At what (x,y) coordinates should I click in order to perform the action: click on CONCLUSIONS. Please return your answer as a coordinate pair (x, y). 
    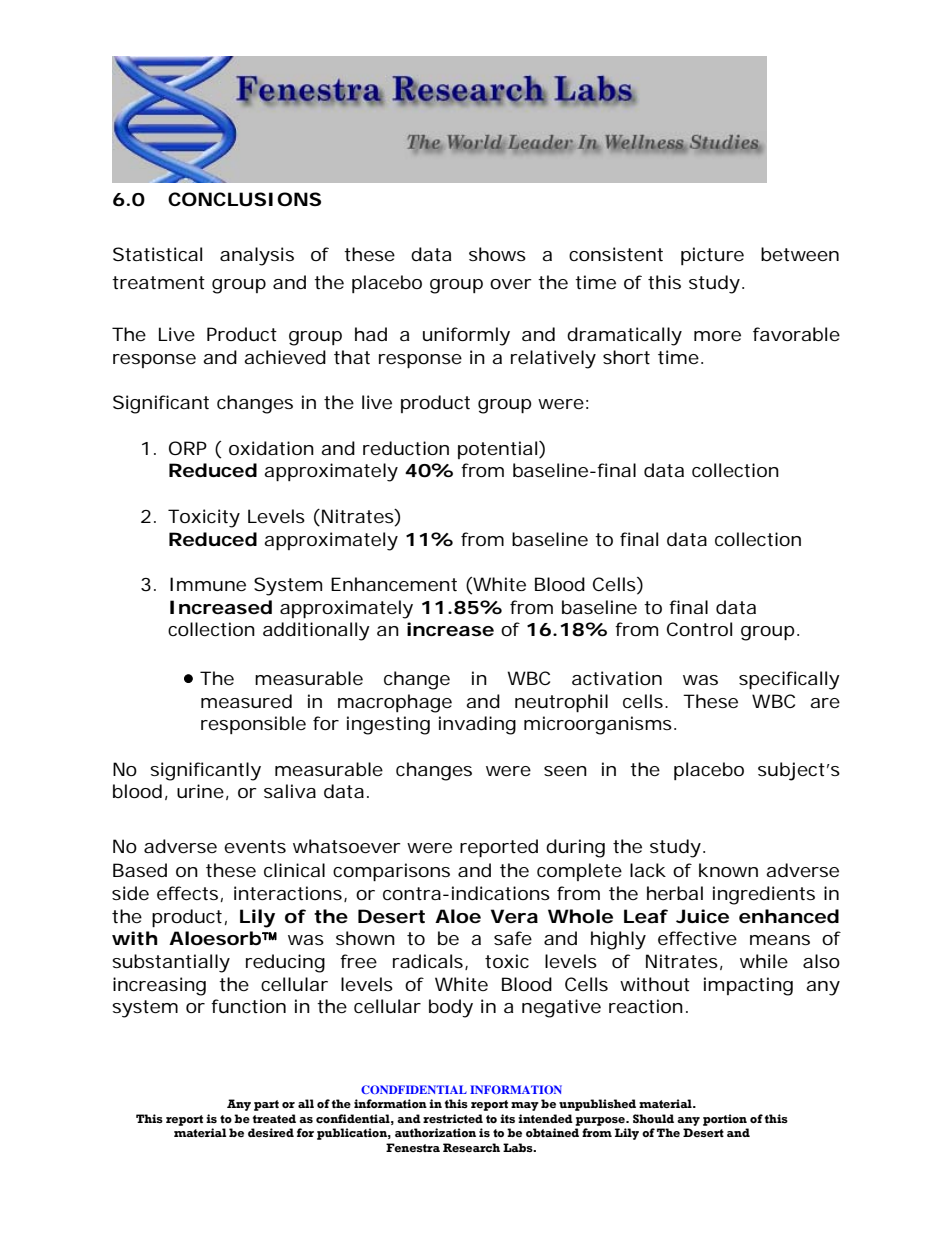
    Looking at the image, I should click on (244, 199).
